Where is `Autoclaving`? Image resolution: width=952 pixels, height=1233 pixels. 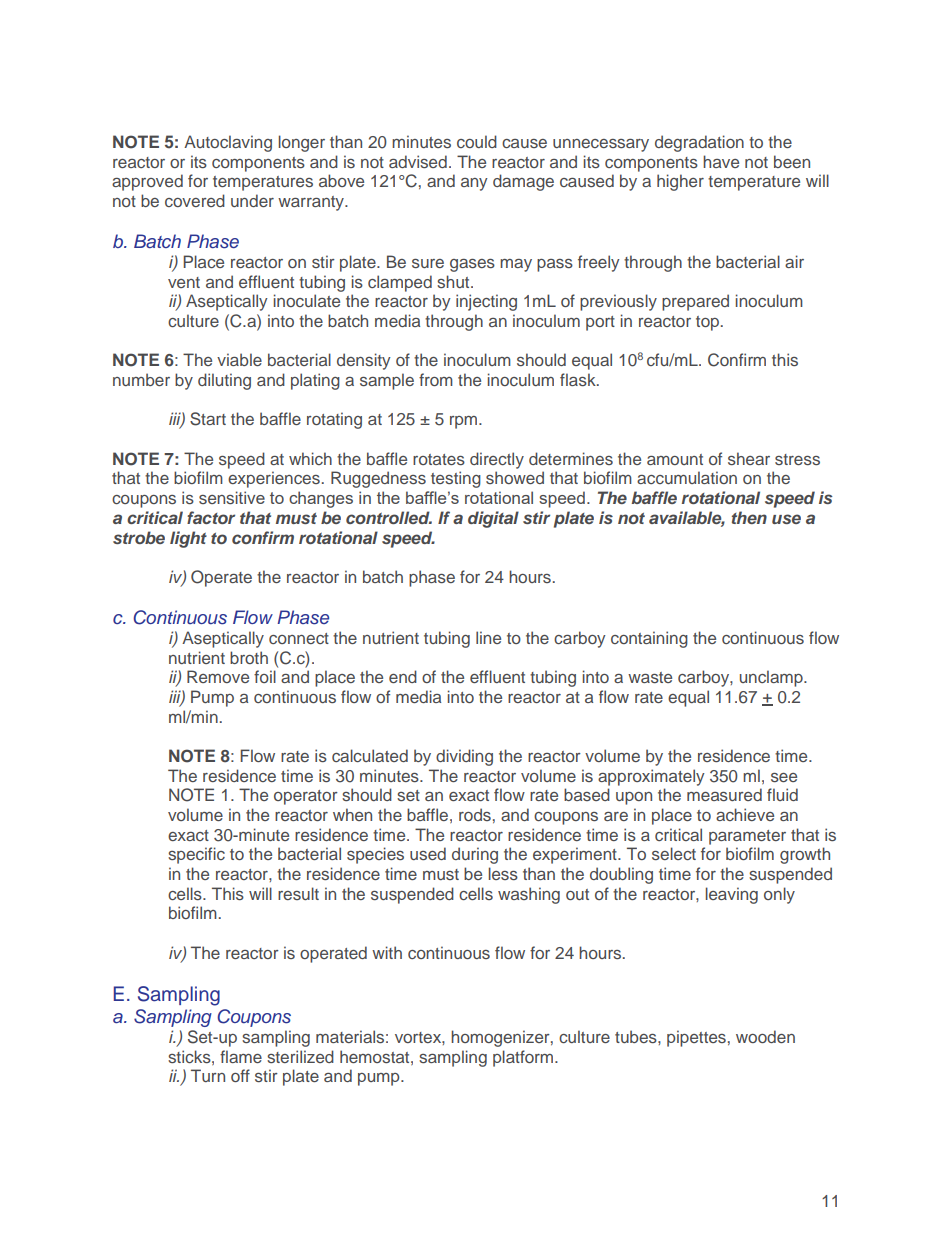
Autoclaving is located at coordinates (228, 143).
